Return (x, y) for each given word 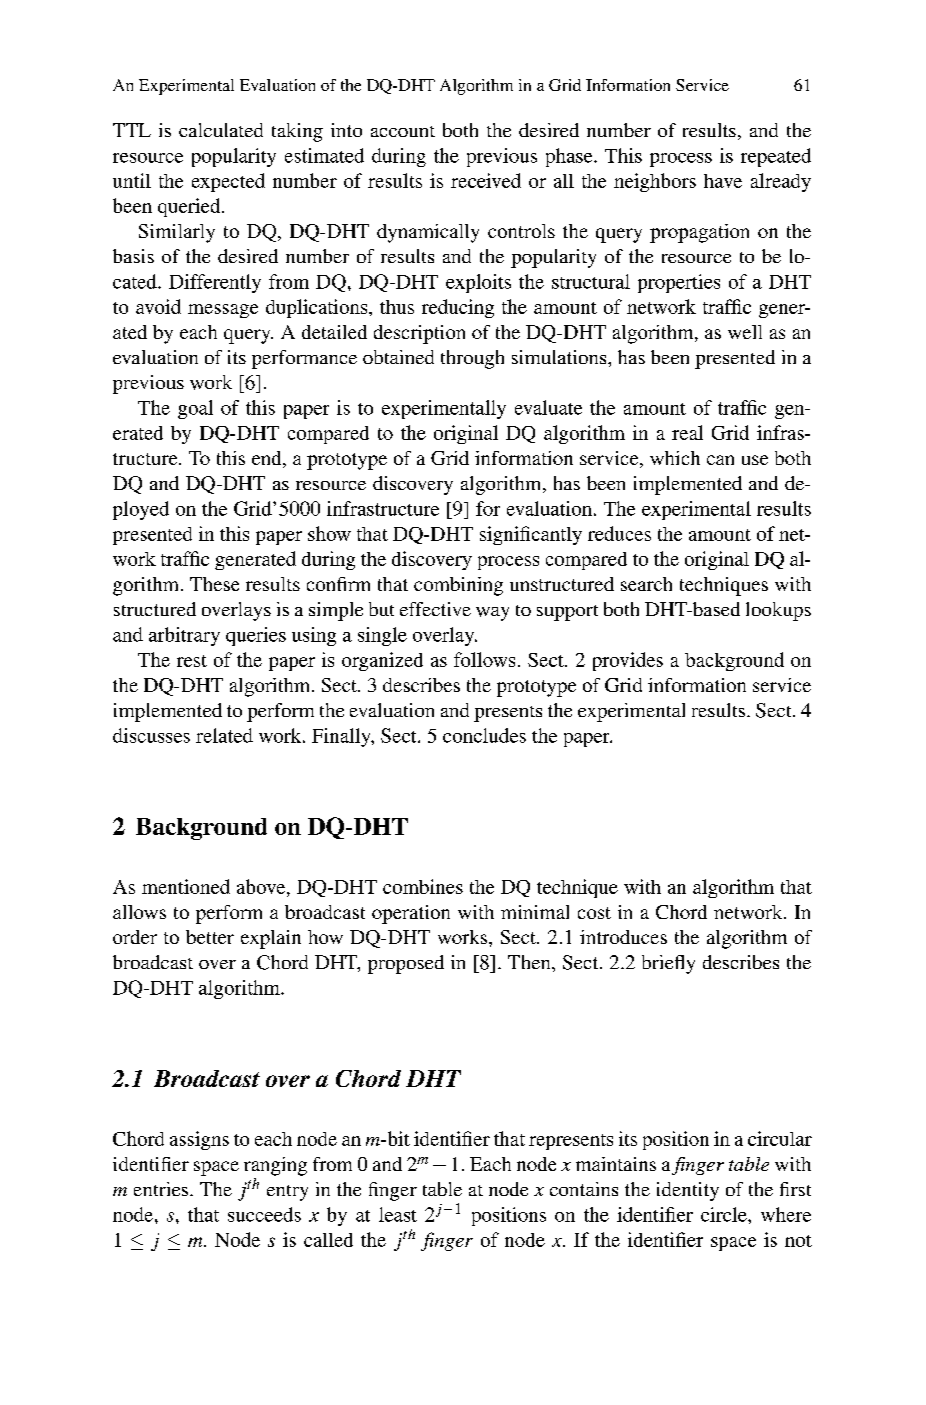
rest (192, 661)
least (398, 1214)
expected (228, 182)
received (486, 180)
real (687, 432)
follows (484, 659)
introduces (623, 937)
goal (195, 409)
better (210, 937)
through (472, 359)
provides (628, 661)
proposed (406, 964)
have (723, 181)
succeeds (264, 1214)
